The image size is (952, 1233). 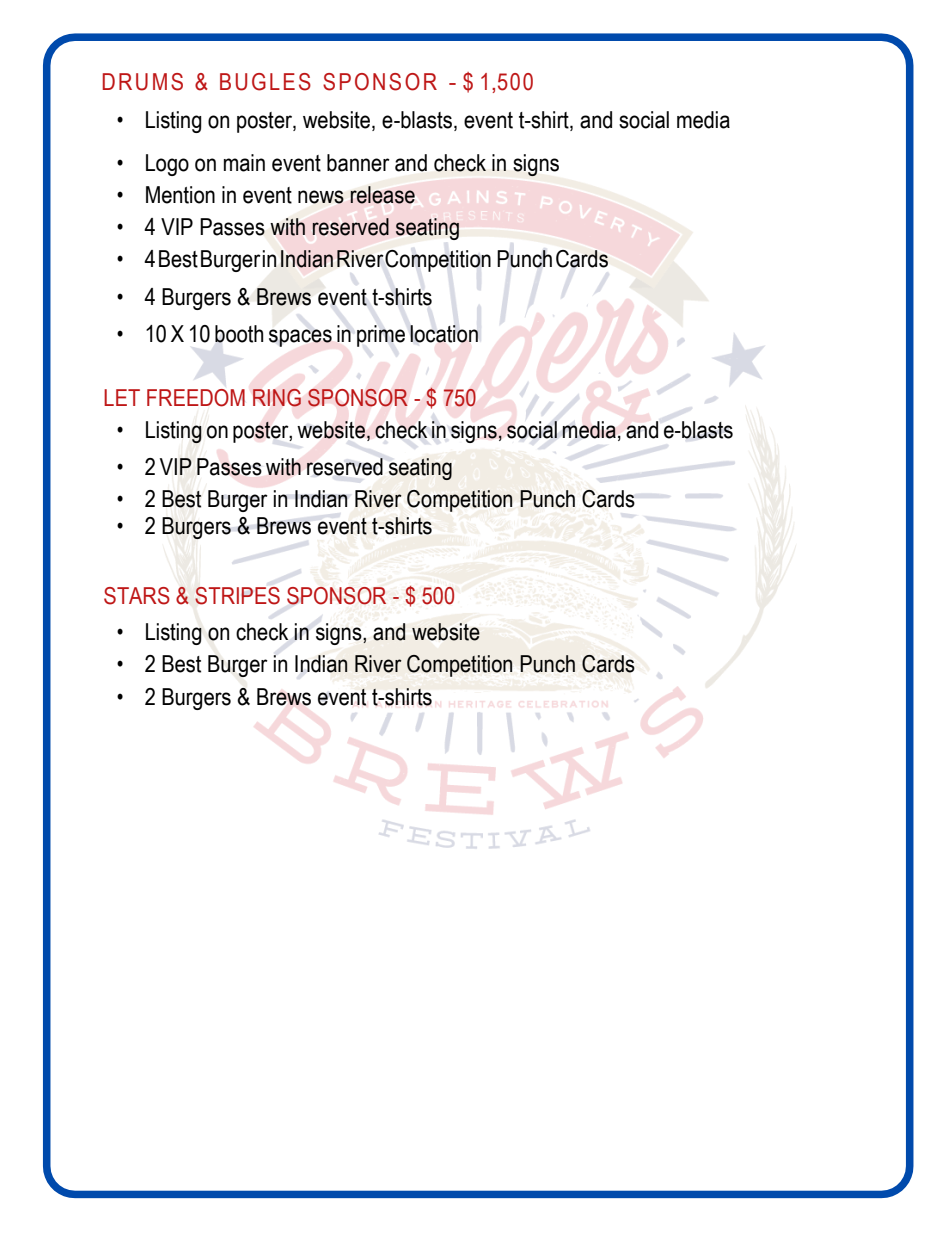 What do you see at coordinates (444, 334) in the screenshot?
I see `location` at bounding box center [444, 334].
